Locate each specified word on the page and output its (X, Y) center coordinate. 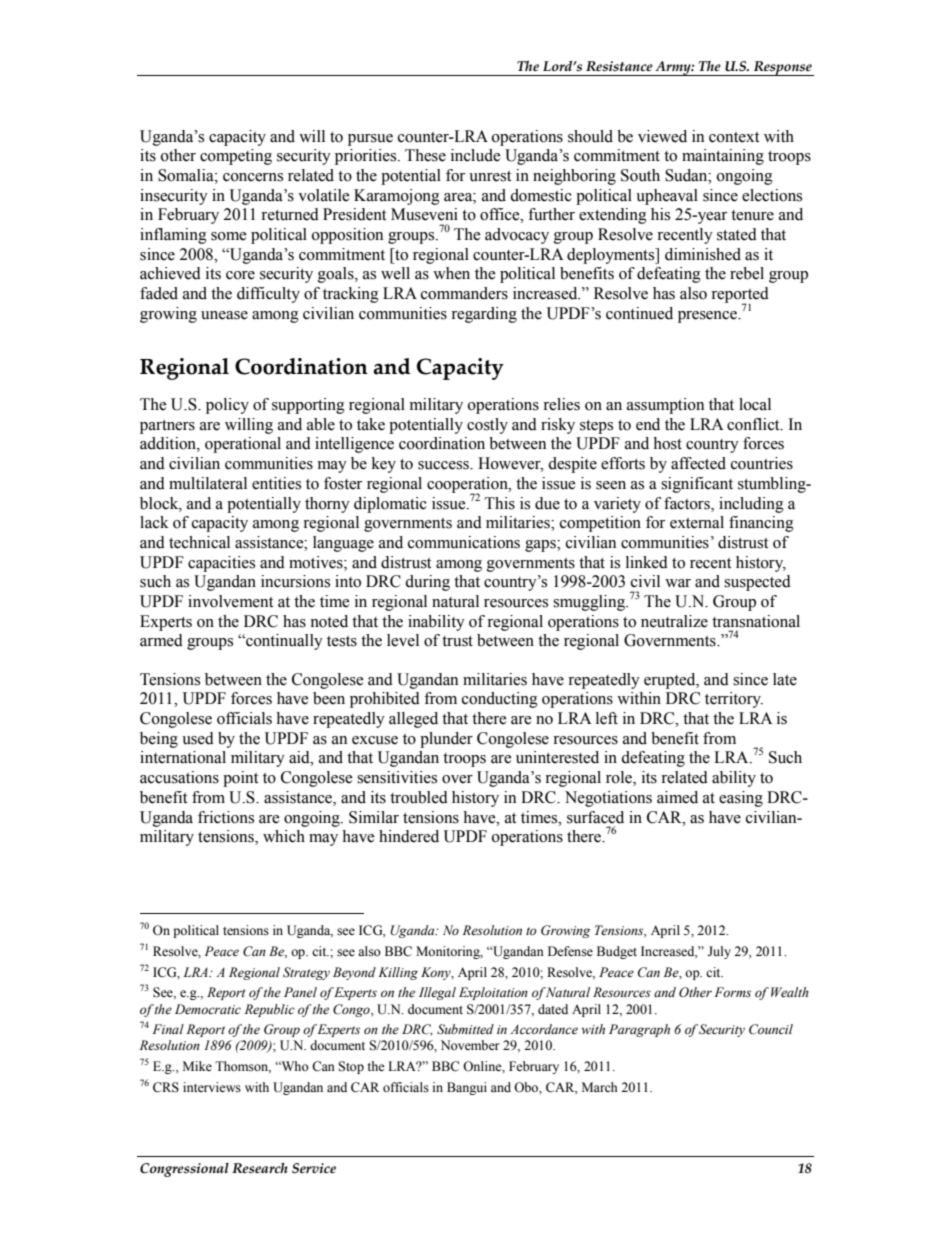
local (755, 404)
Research (260, 1168)
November (470, 1045)
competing (236, 157)
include (476, 155)
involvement (230, 601)
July (719, 952)
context (734, 137)
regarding (484, 315)
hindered (409, 836)
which (284, 836)
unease (224, 315)
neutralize (674, 621)
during (427, 583)
